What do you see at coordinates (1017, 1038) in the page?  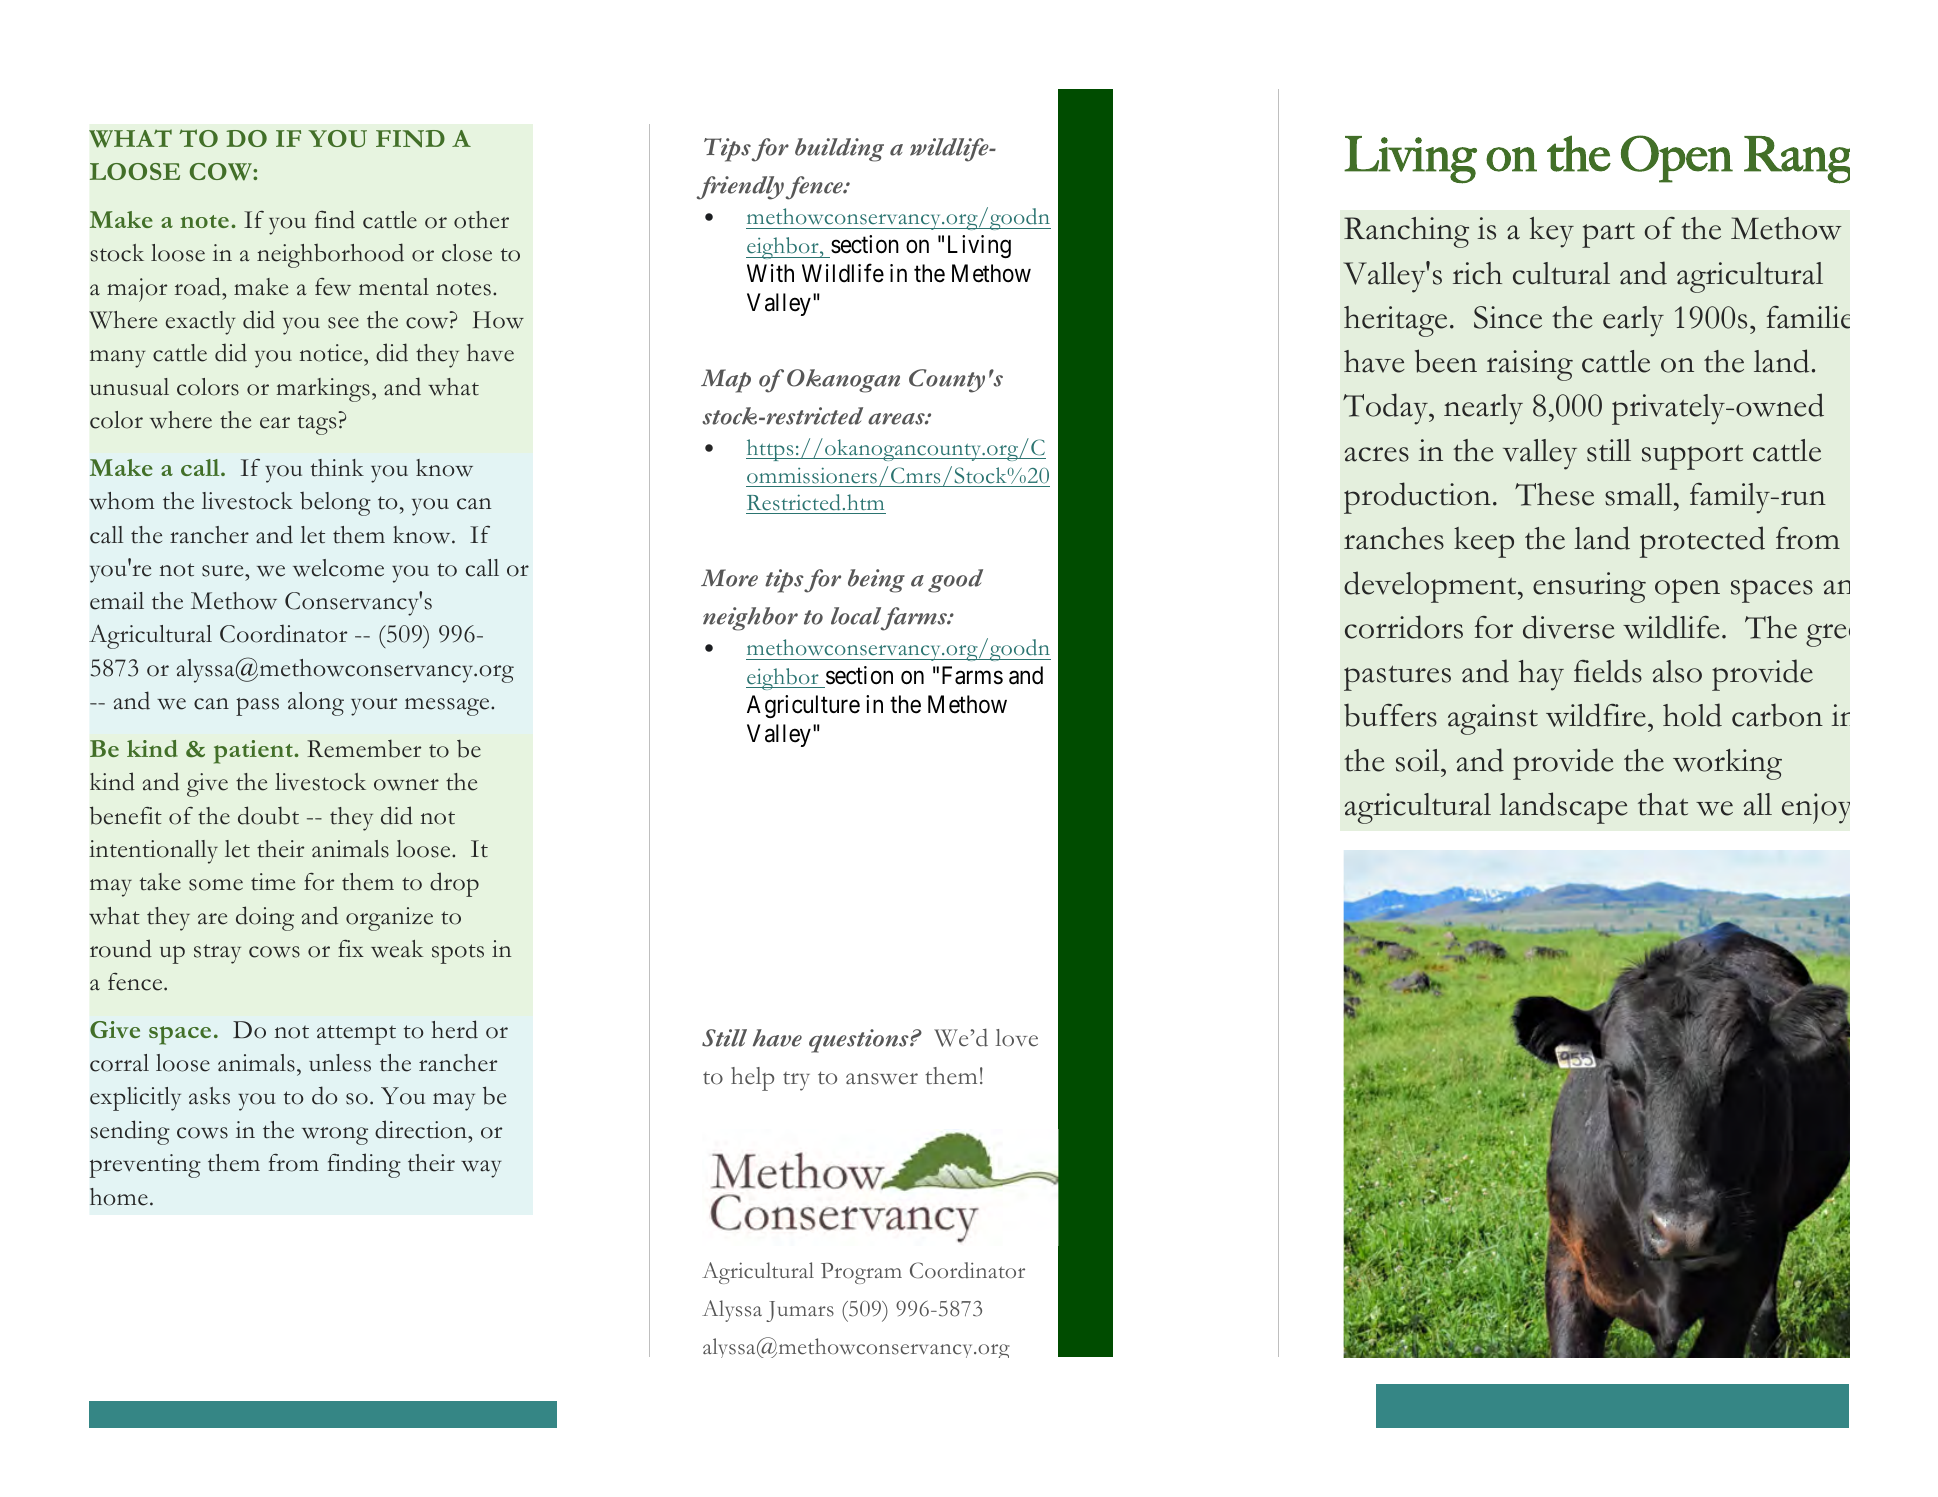 I see `love` at bounding box center [1017, 1038].
